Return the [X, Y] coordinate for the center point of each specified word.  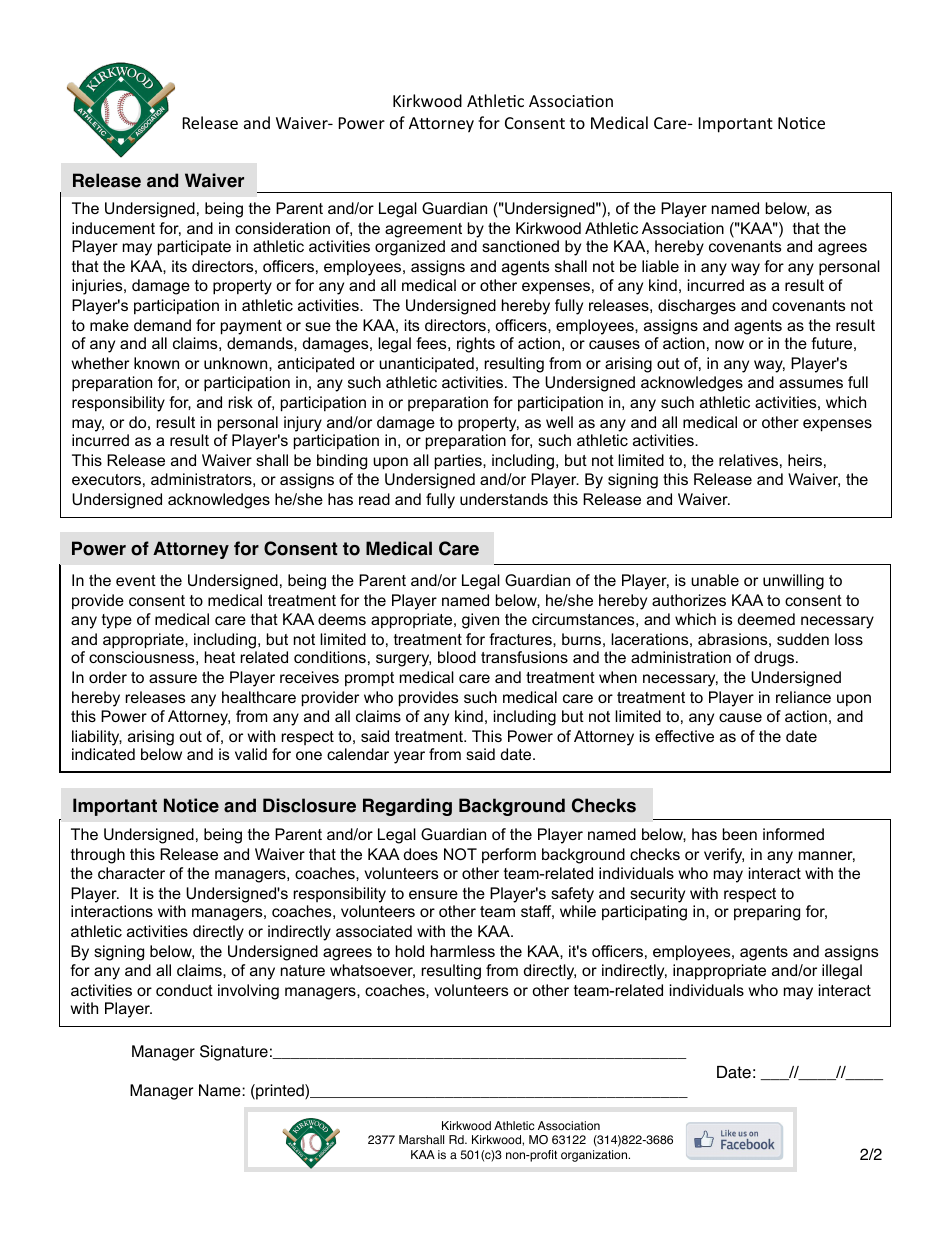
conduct [184, 990]
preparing [767, 913]
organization [595, 1156]
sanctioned [520, 246]
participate [194, 248]
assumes [811, 383]
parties [459, 462]
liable [660, 266]
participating [644, 913]
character [131, 873]
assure [173, 678]
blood [457, 657]
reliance [803, 697]
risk [241, 402]
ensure [433, 894]
